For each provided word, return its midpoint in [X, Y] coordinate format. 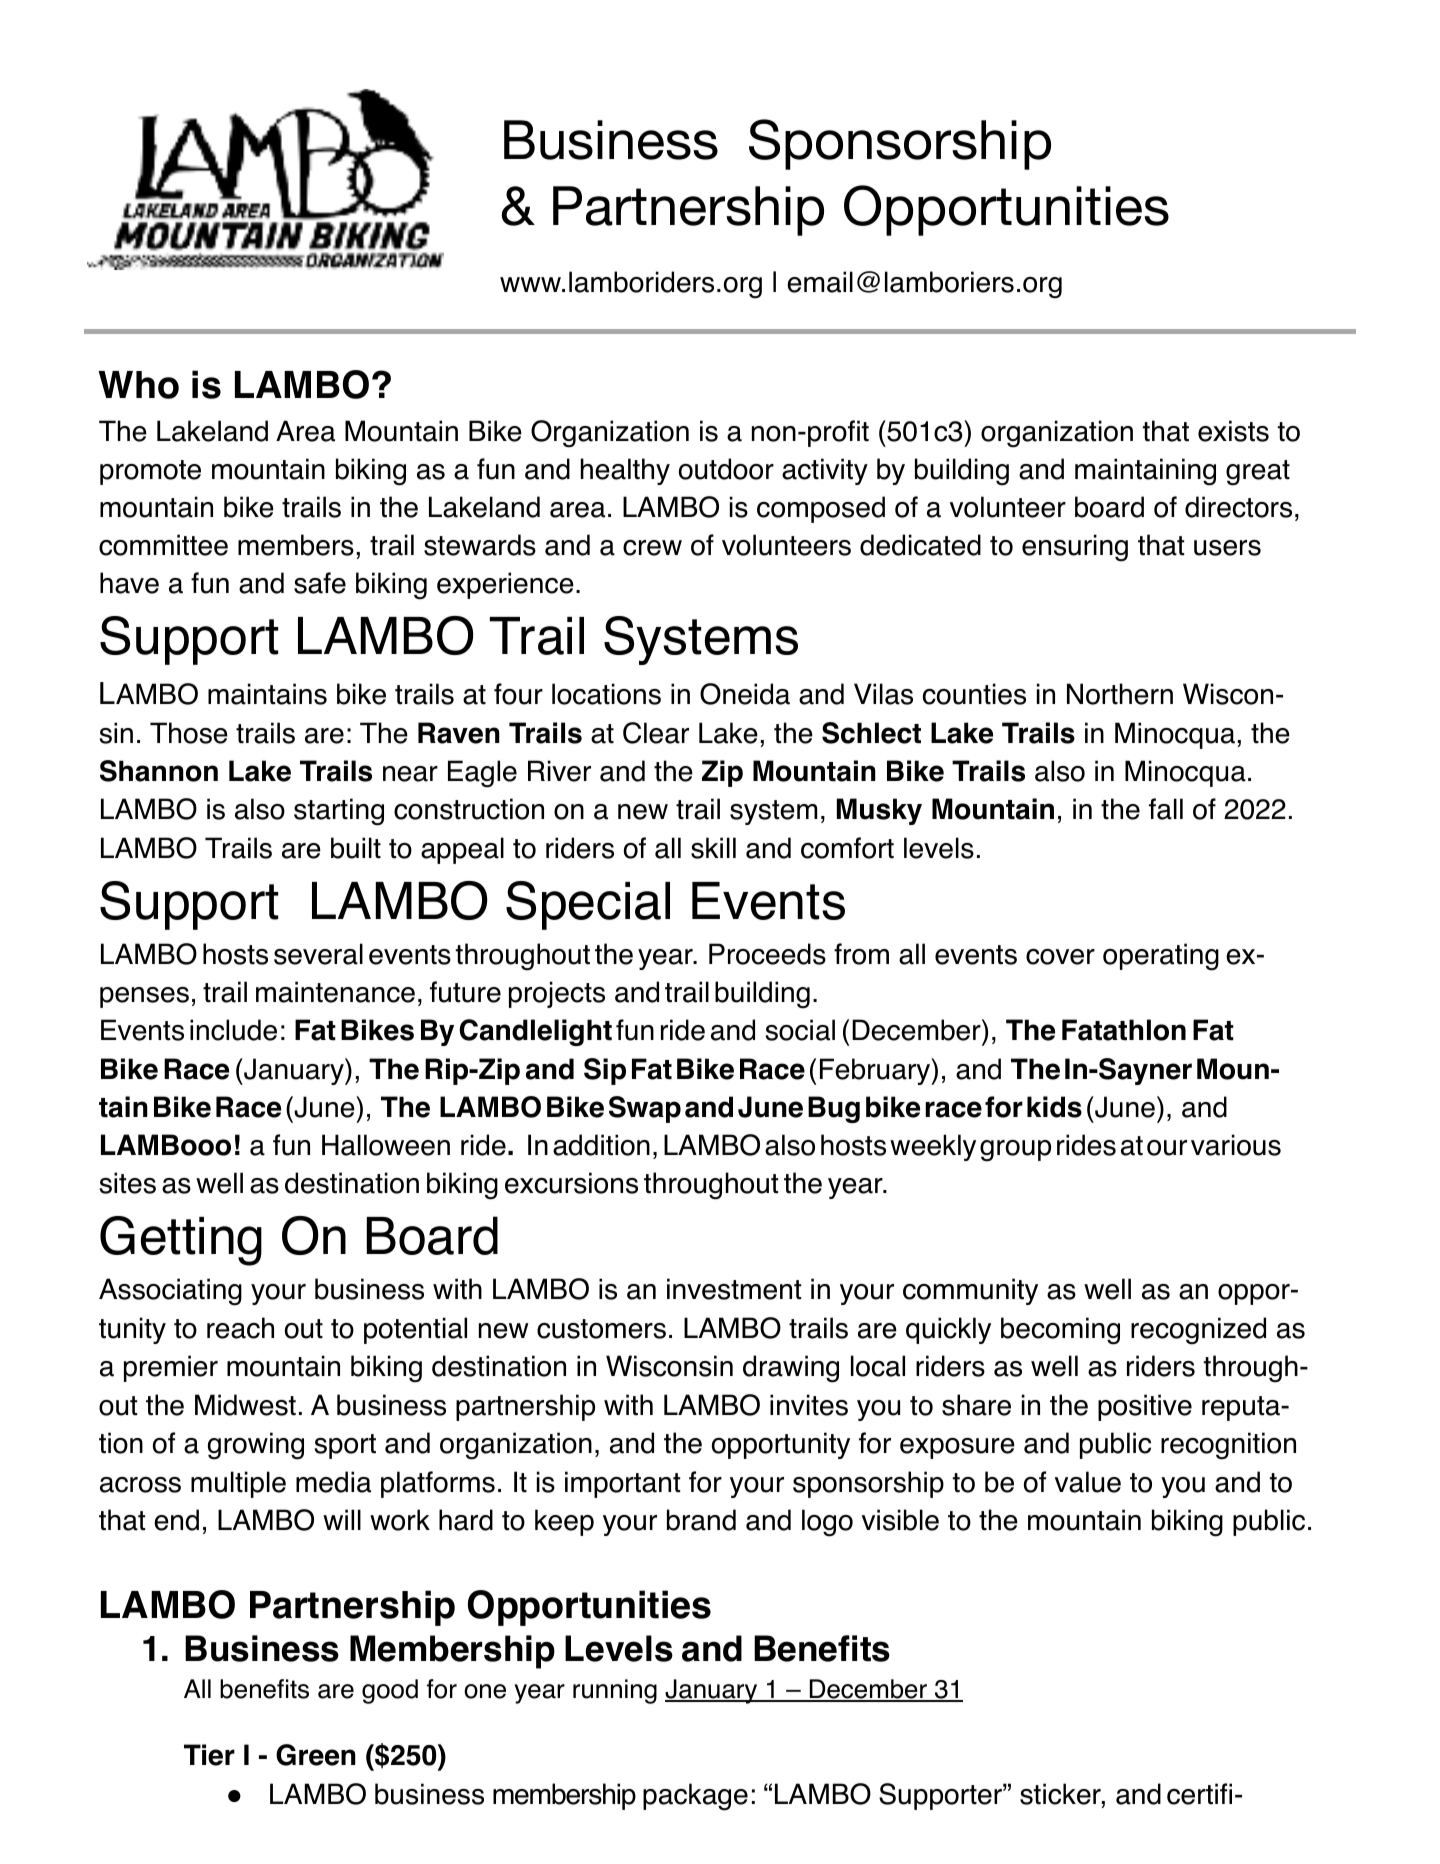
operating [1161, 957]
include [233, 1030]
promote [150, 472]
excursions [571, 1183]
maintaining [1145, 472]
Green [316, 1755]
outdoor [726, 469]
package [695, 1797]
